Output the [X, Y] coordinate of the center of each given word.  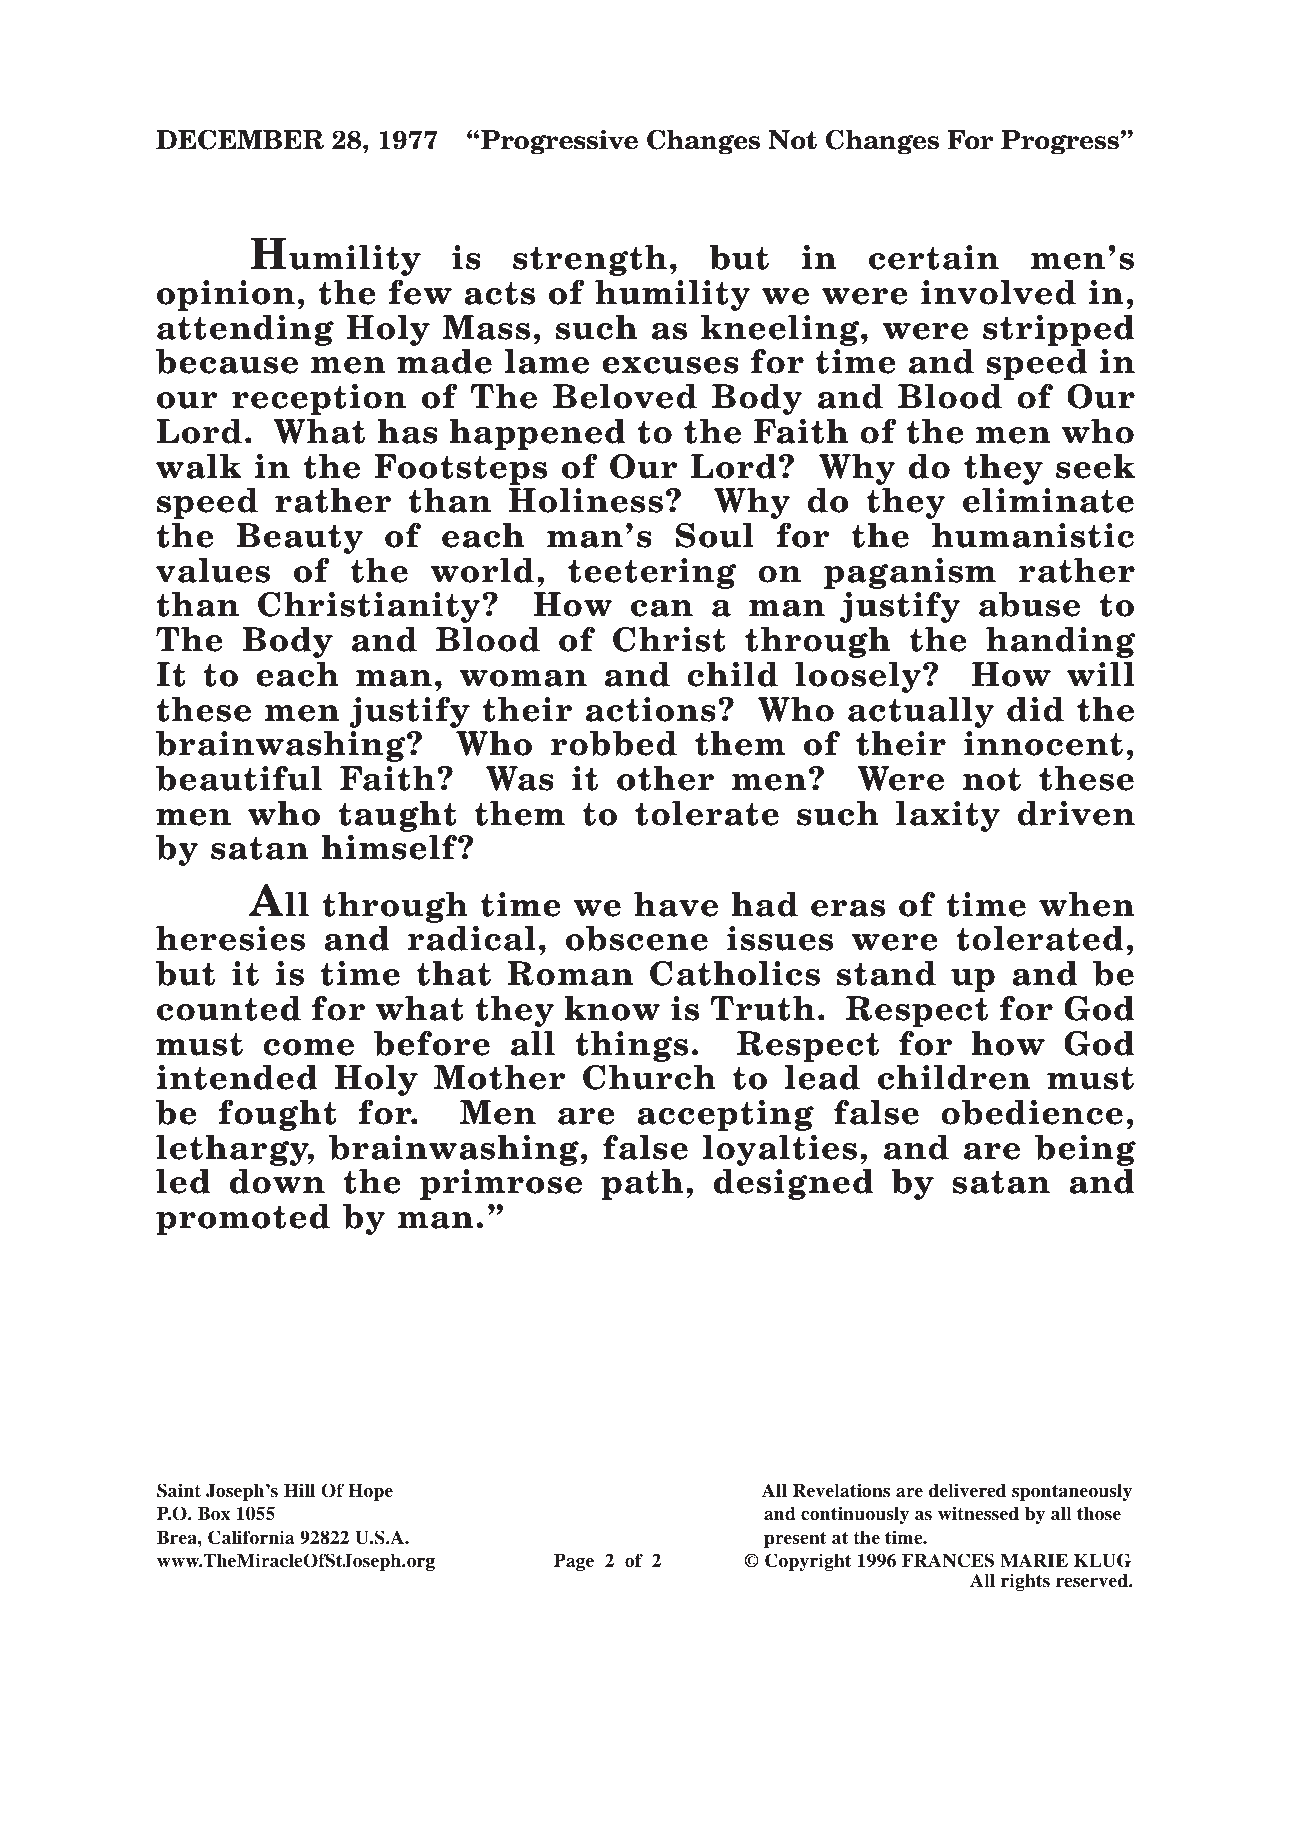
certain [934, 257]
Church [649, 1077]
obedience [1032, 1112]
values [213, 570]
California [251, 1537]
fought [277, 1115]
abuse [1029, 604]
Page [574, 1562]
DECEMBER [240, 140]
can [662, 608]
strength [590, 260]
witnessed [978, 1513]
